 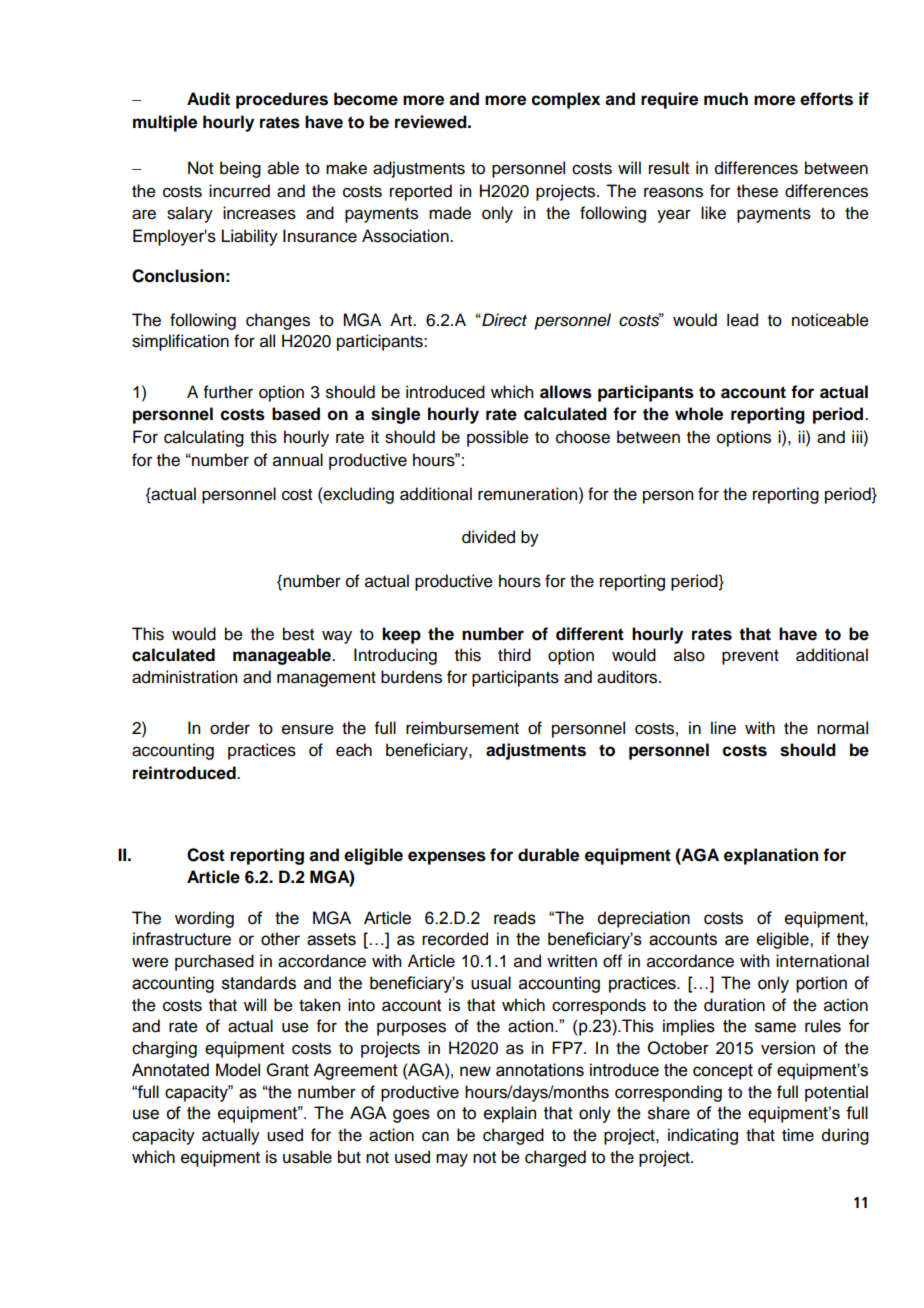 What do you see at coordinates (298, 460) in the screenshot?
I see `annual` at bounding box center [298, 460].
